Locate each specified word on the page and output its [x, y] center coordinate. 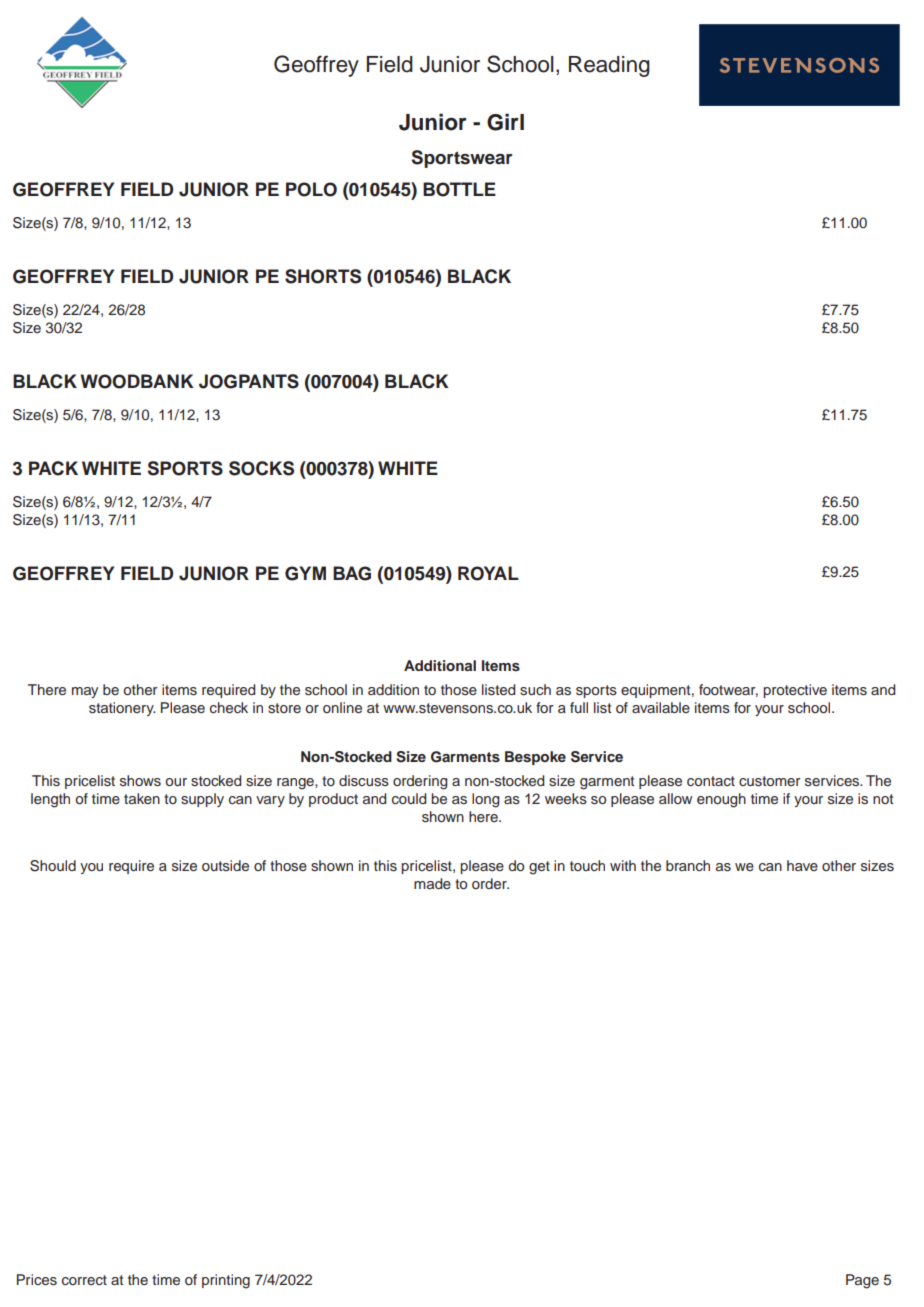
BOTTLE [459, 189]
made [432, 883]
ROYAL [488, 573]
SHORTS [323, 276]
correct [84, 1280]
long [485, 800]
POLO [311, 189]
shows [140, 781]
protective [795, 691]
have [802, 865]
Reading [609, 66]
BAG [352, 573]
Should [53, 866]
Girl [505, 122]
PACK [53, 468]
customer [770, 781]
